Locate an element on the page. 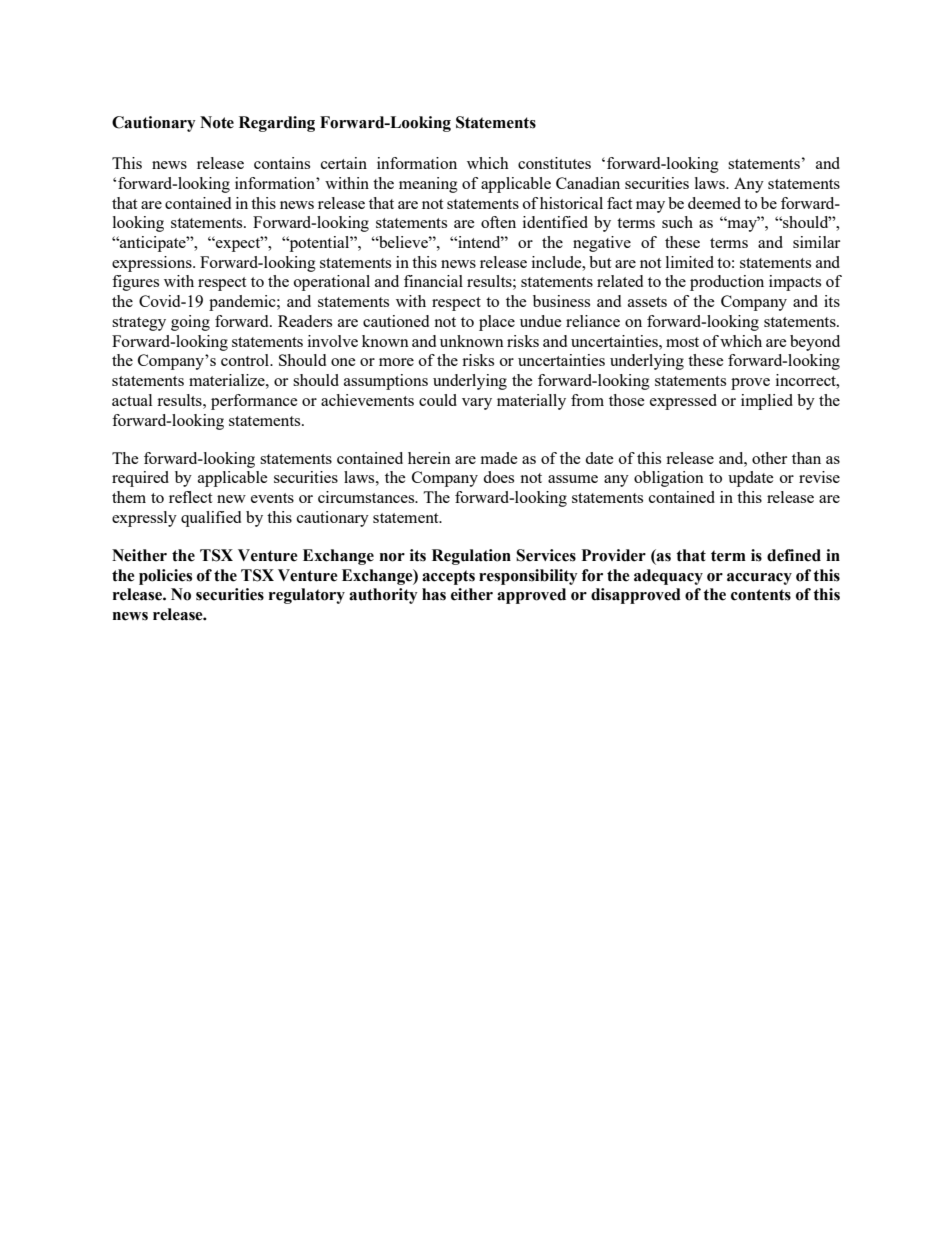 The height and width of the document is (1233, 952). limited is located at coordinates (690, 262).
